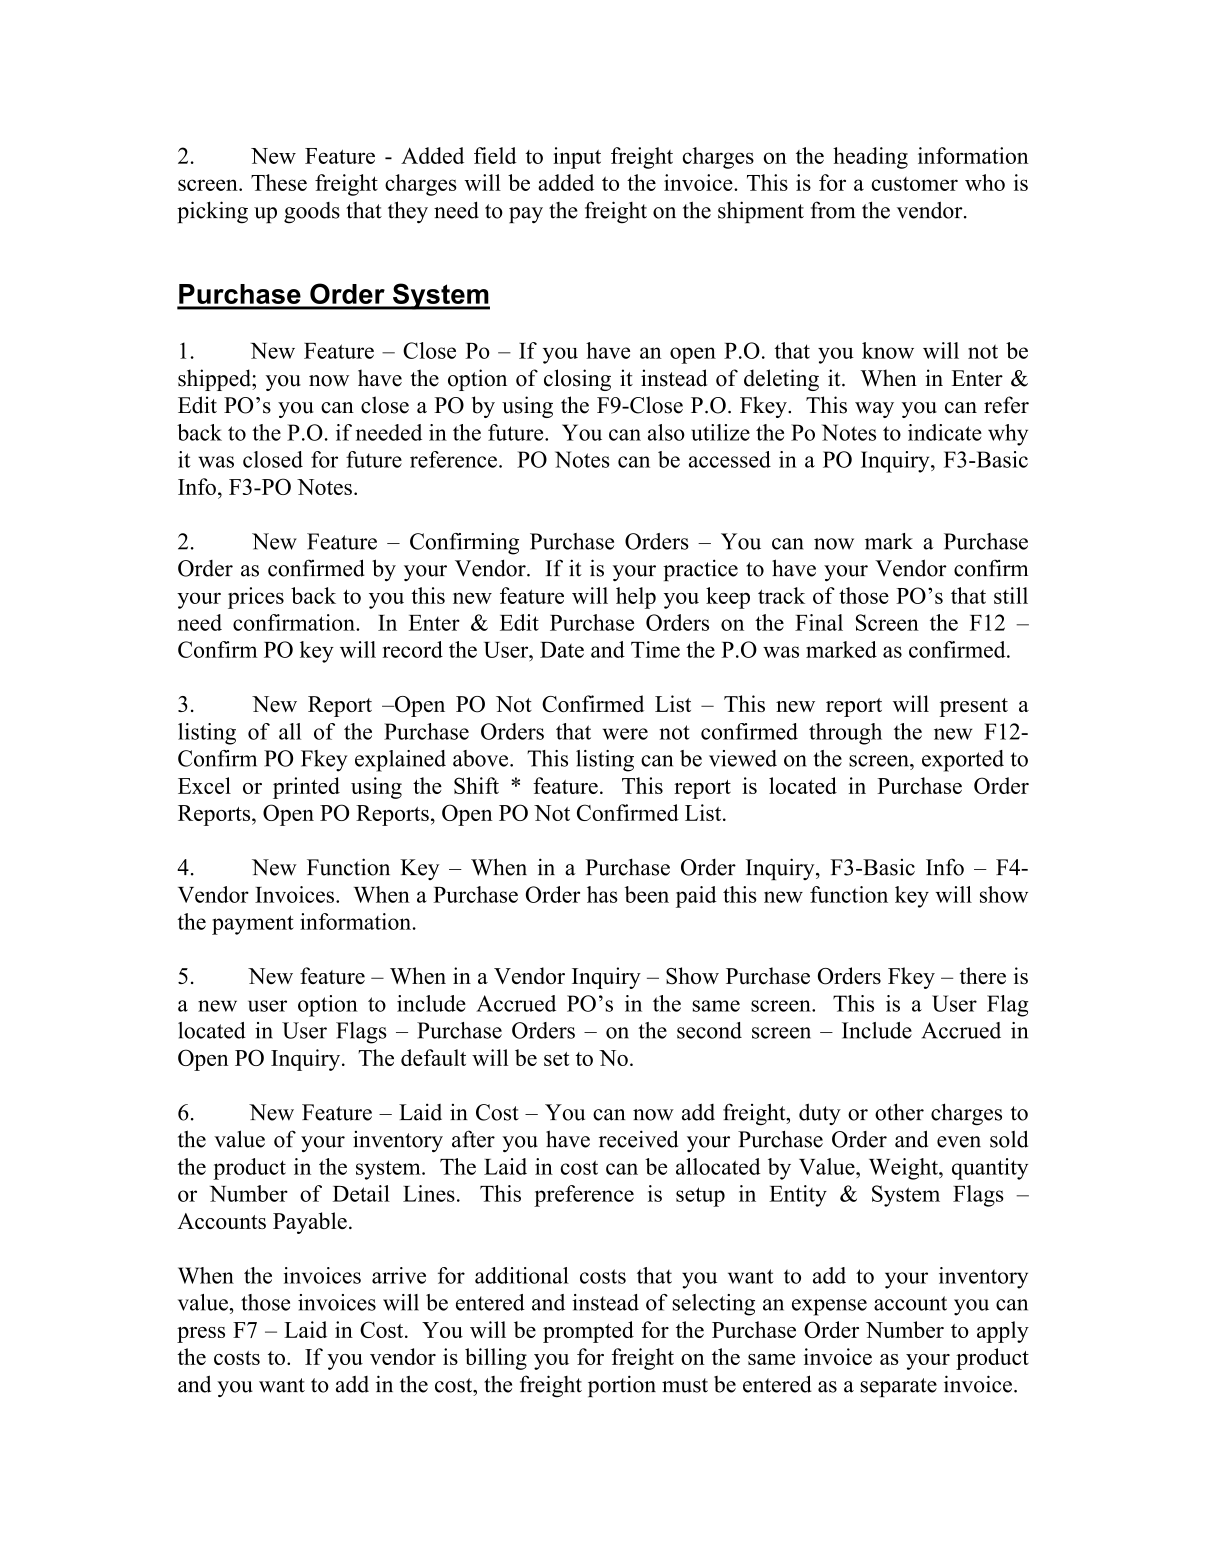 The image size is (1206, 1561). Describe the element at coordinates (636, 598) in the screenshot. I see `help` at that location.
